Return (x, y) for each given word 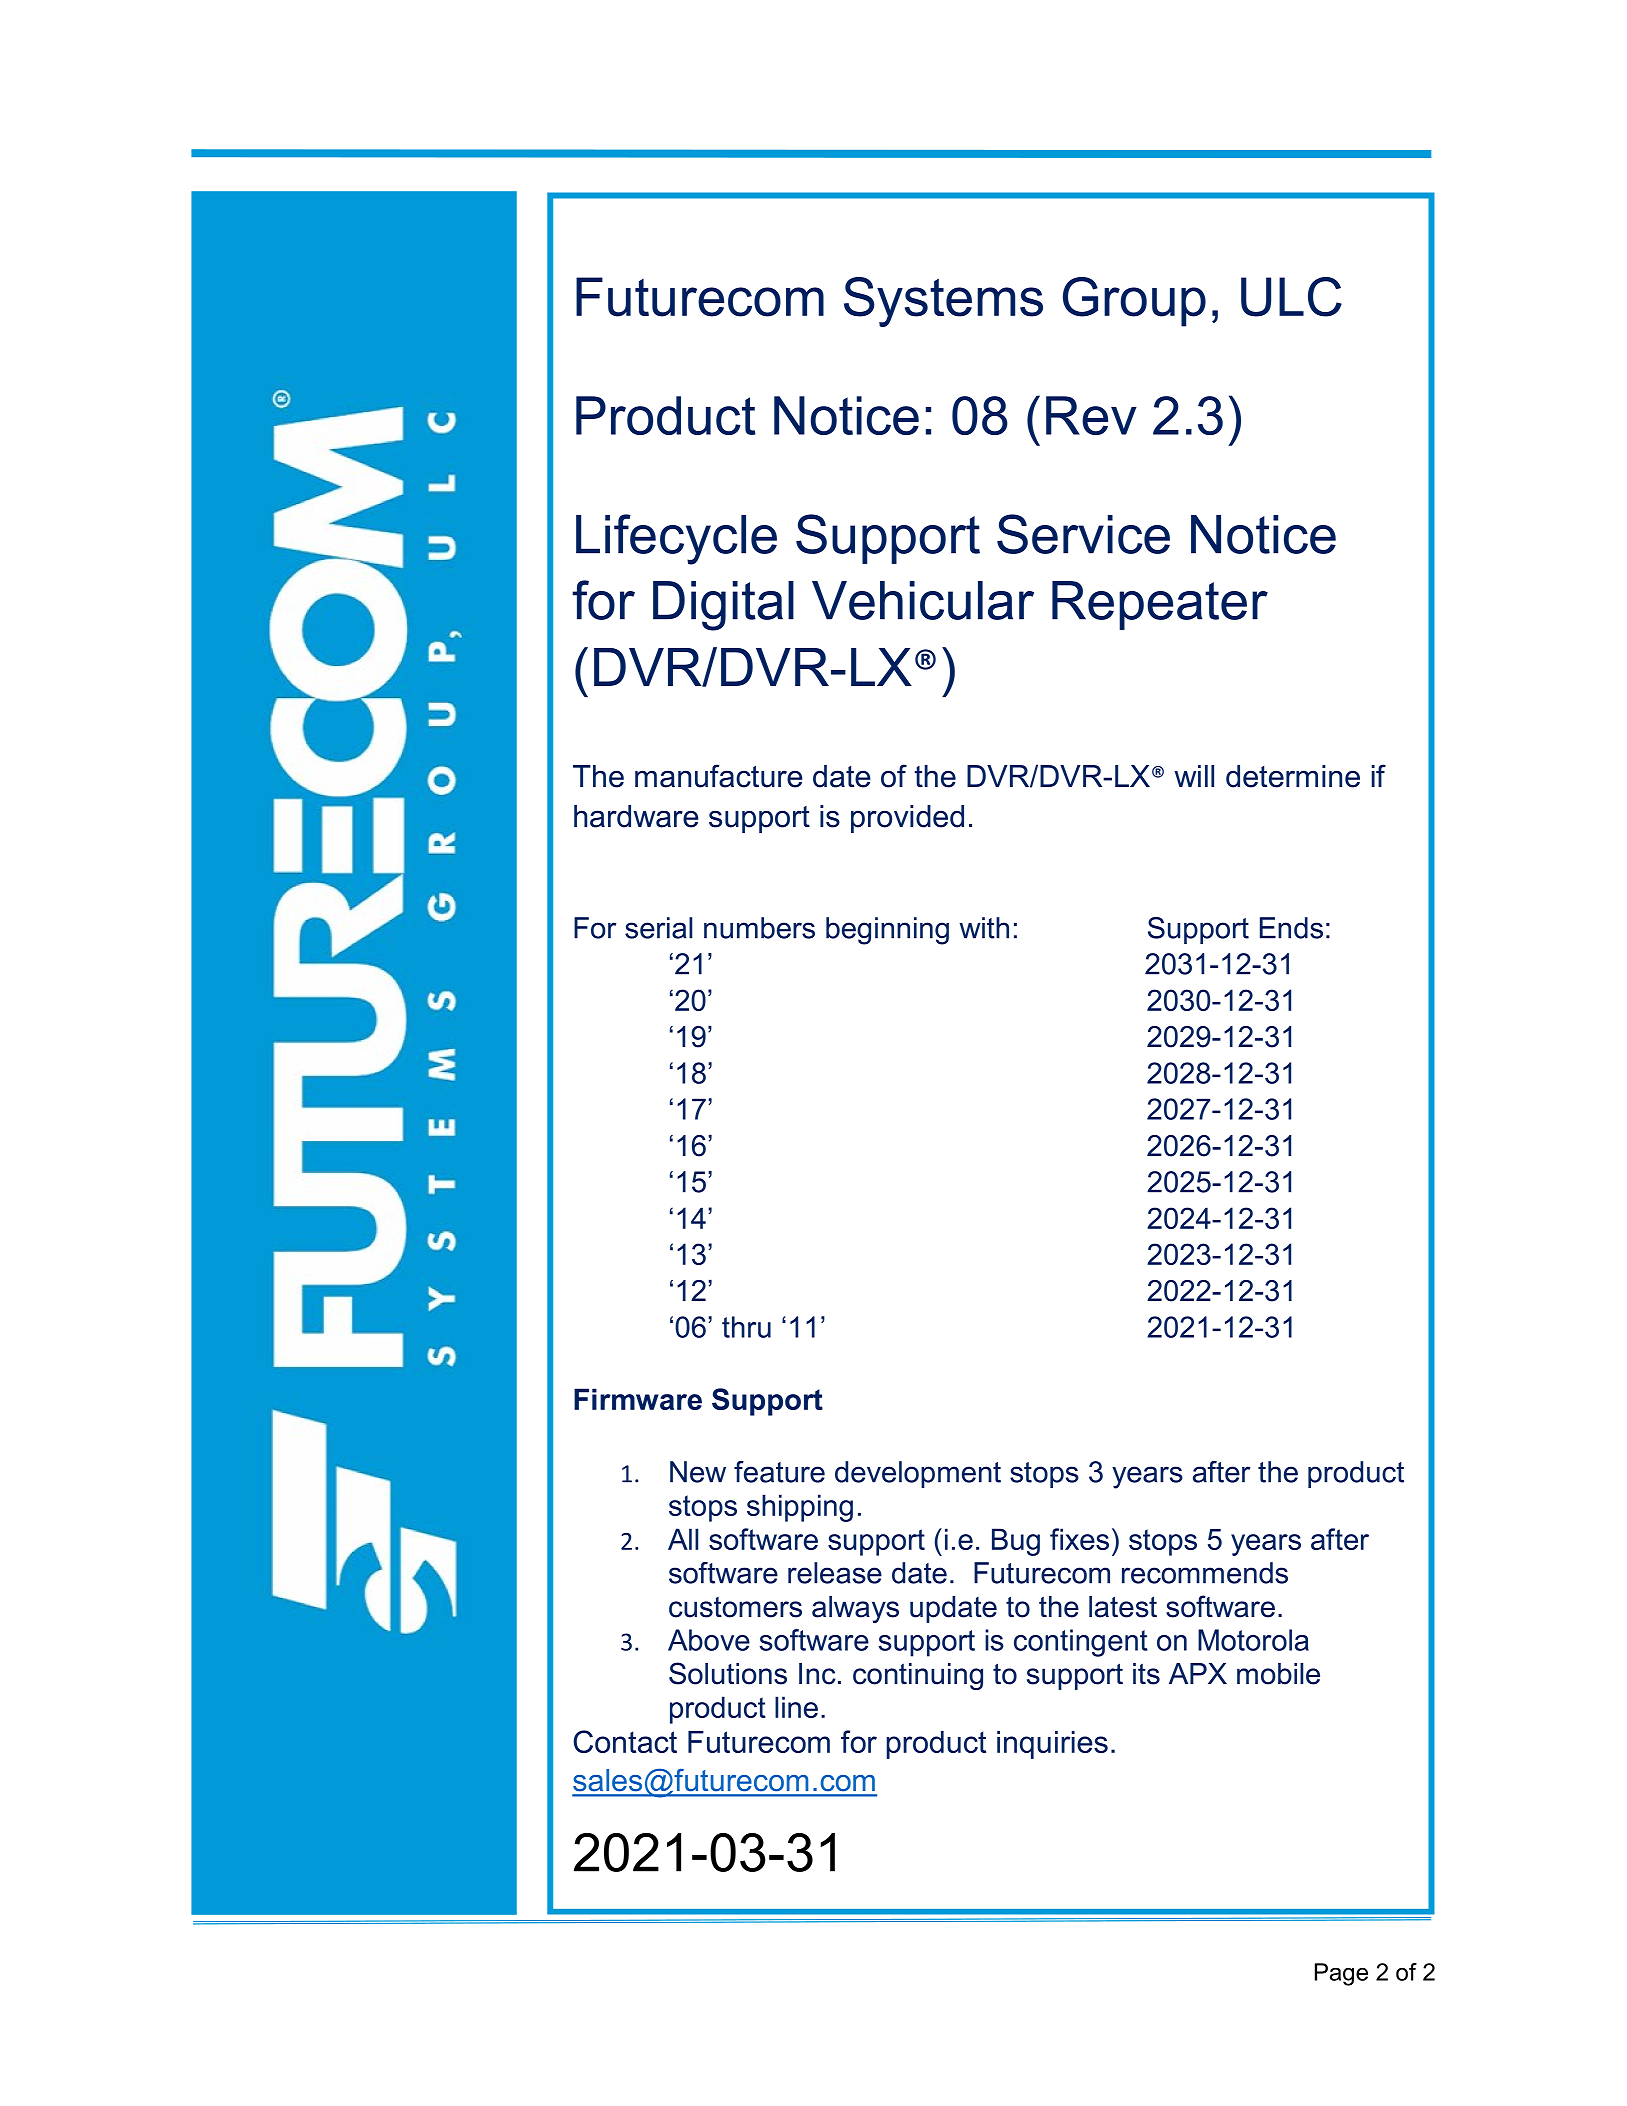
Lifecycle (676, 539)
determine (1293, 776)
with (984, 928)
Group (1134, 302)
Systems (943, 302)
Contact (625, 1741)
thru (746, 1327)
